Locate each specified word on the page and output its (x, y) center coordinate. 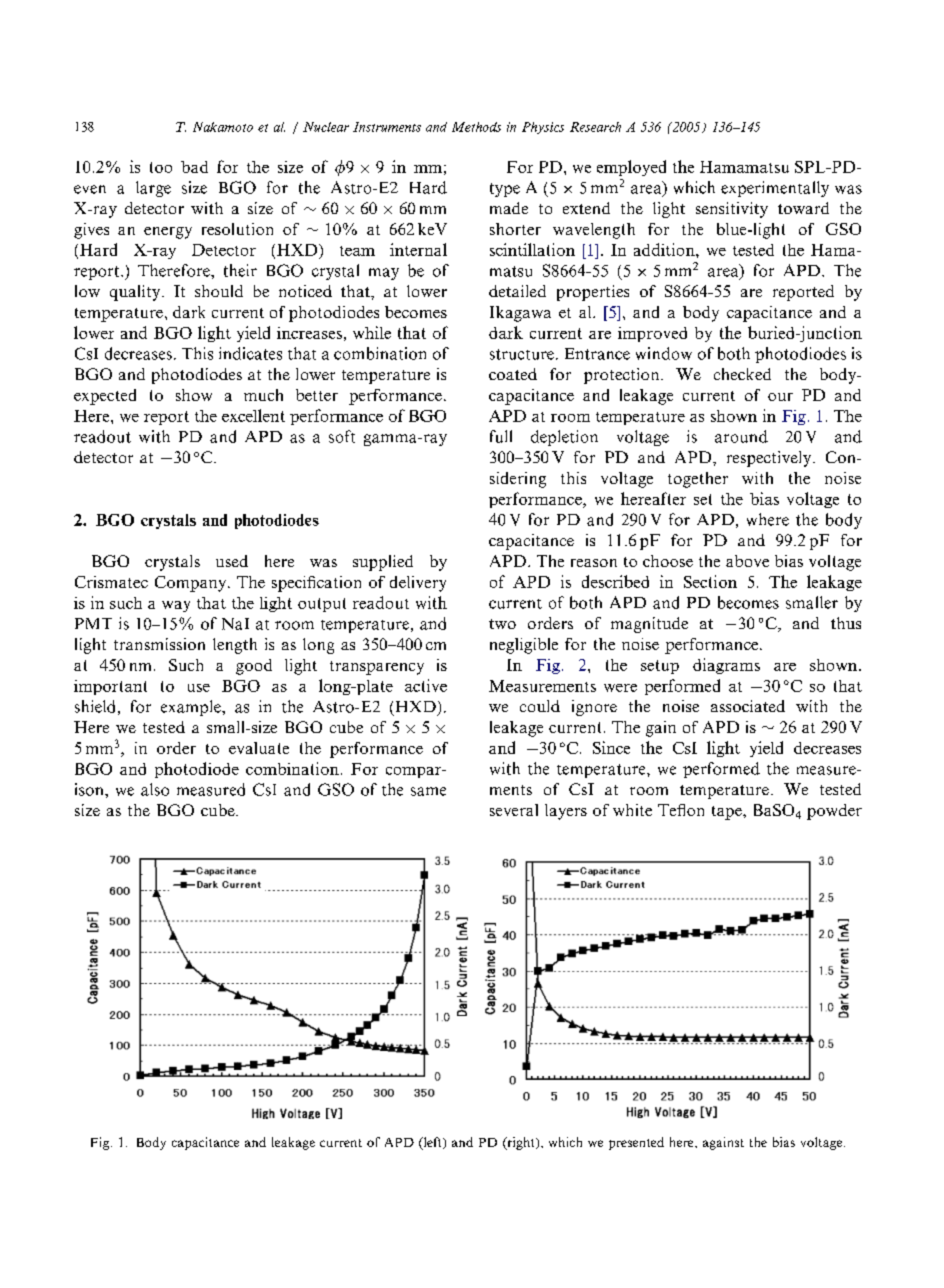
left (432, 1143)
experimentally (775, 189)
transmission (159, 644)
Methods (476, 127)
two (502, 624)
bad (194, 167)
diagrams (726, 666)
